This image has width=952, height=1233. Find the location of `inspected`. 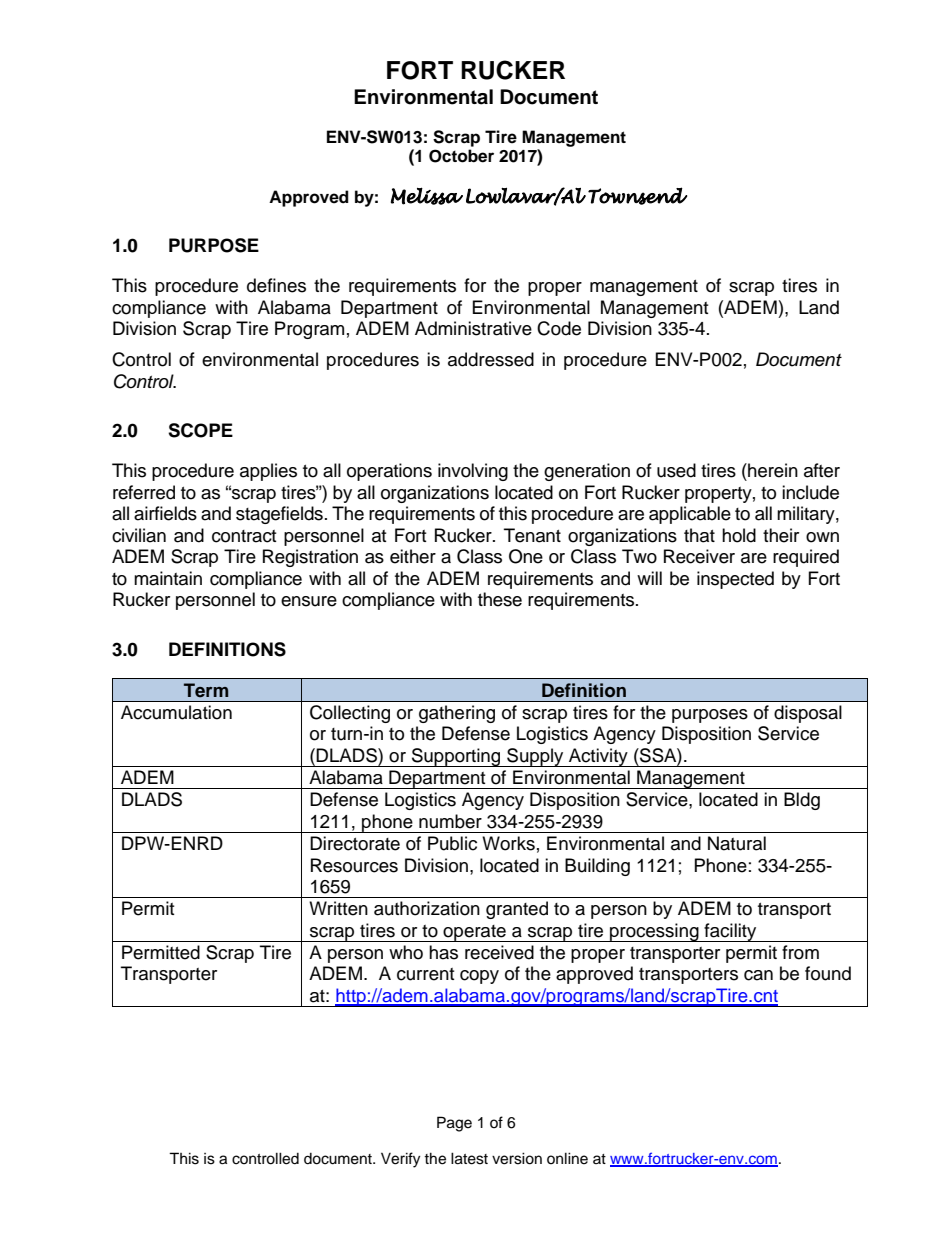

inspected is located at coordinates (735, 580).
